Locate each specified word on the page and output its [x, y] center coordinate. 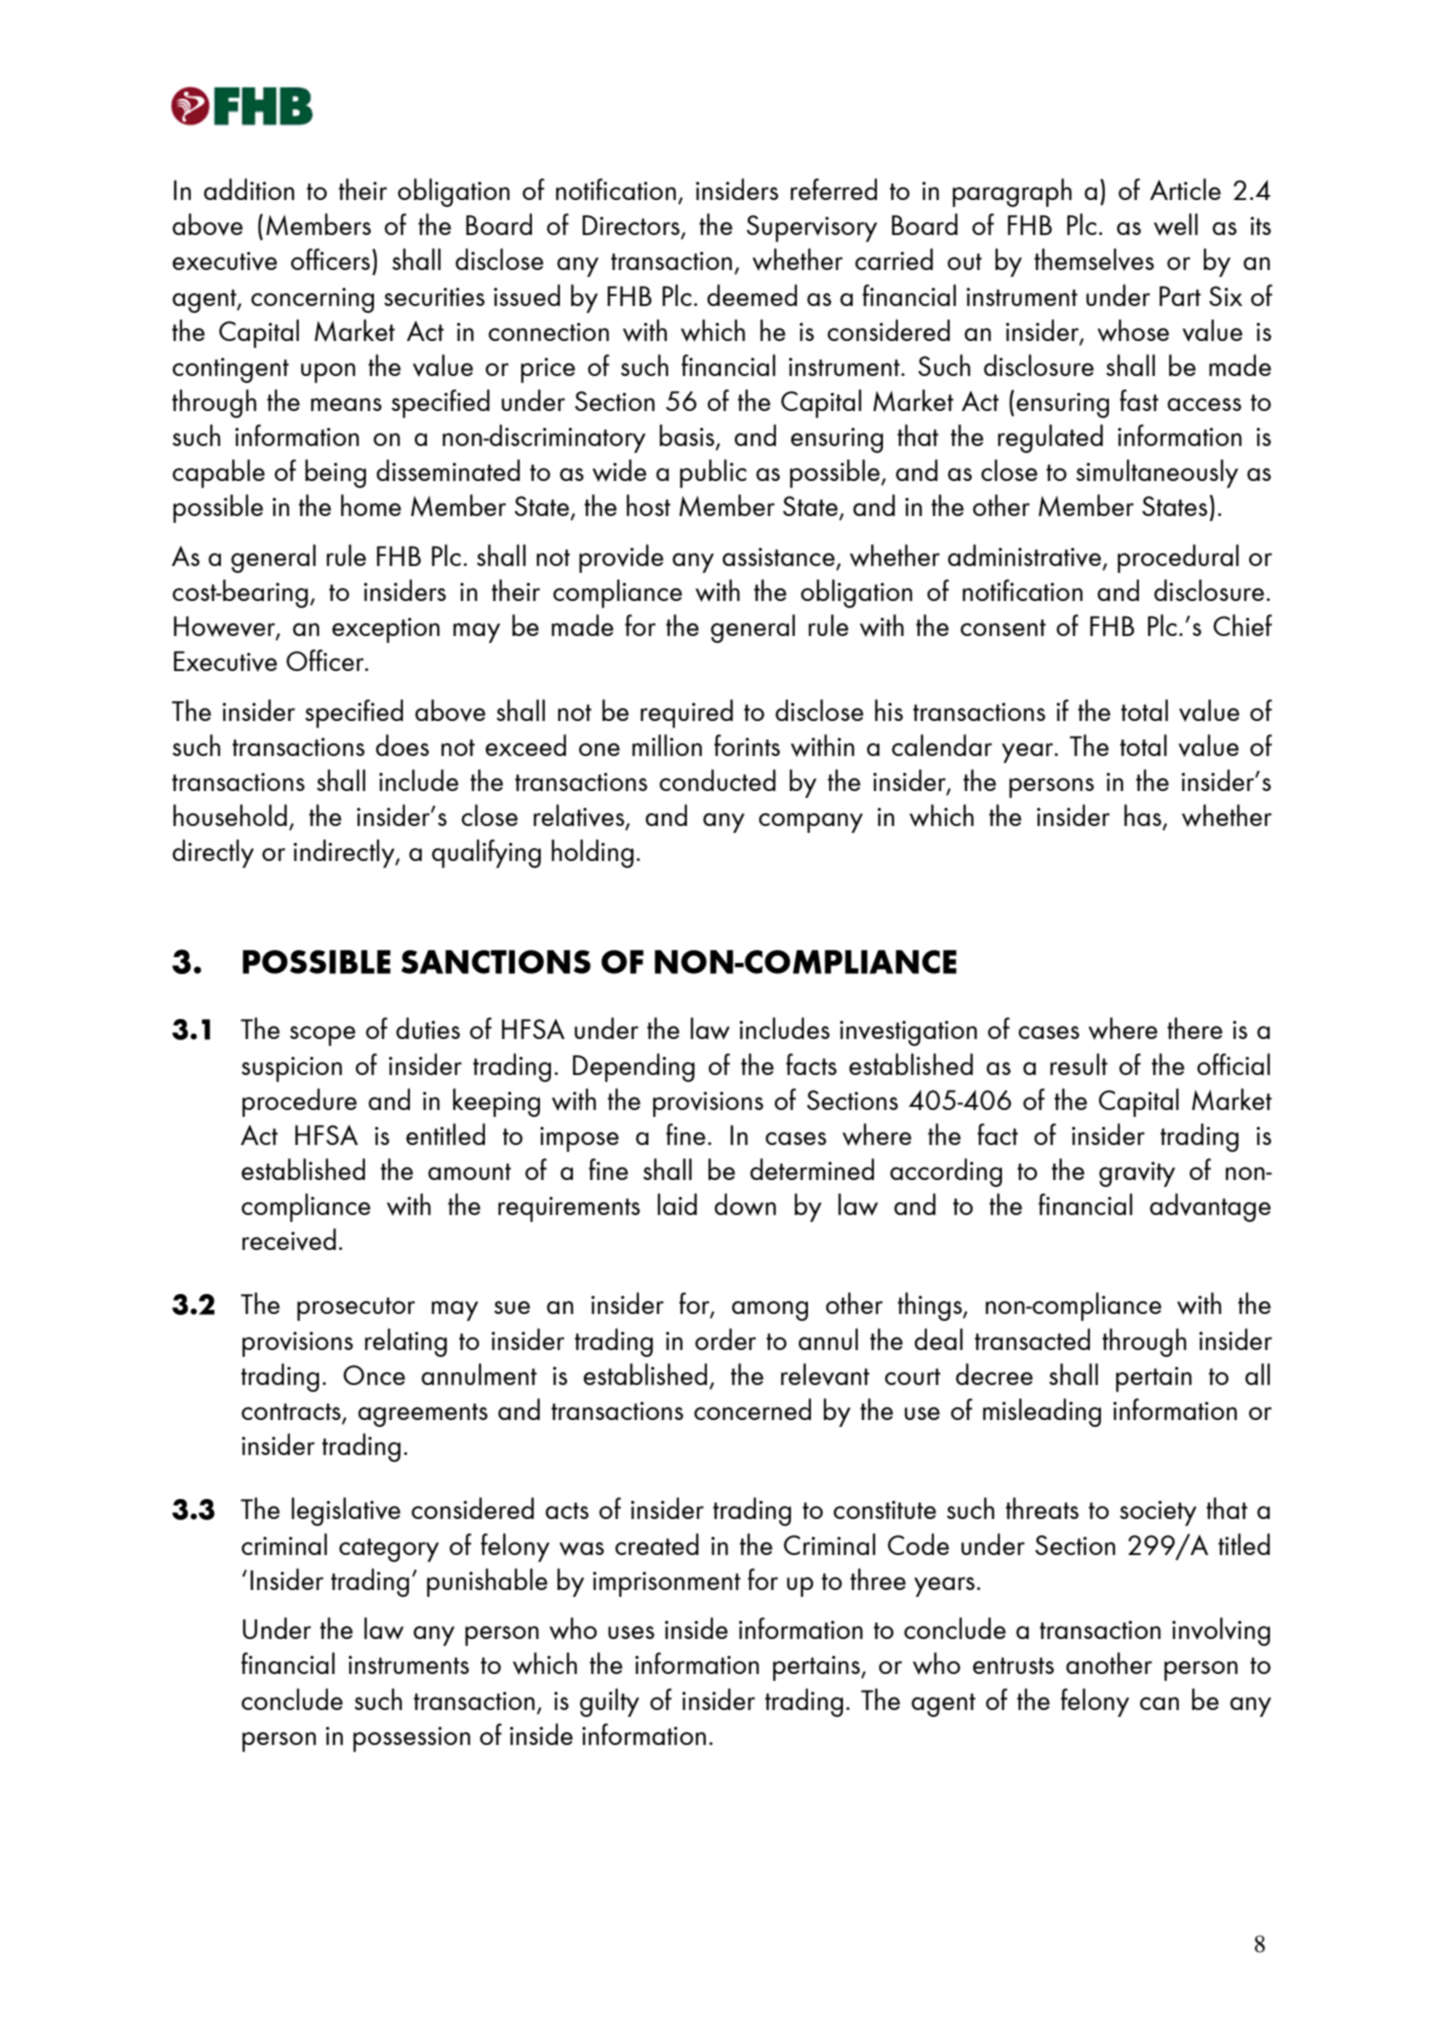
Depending [634, 1067]
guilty [609, 1702]
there [1195, 1028]
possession [411, 1739]
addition [249, 189]
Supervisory [812, 228]
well [1176, 224]
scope [323, 1036]
